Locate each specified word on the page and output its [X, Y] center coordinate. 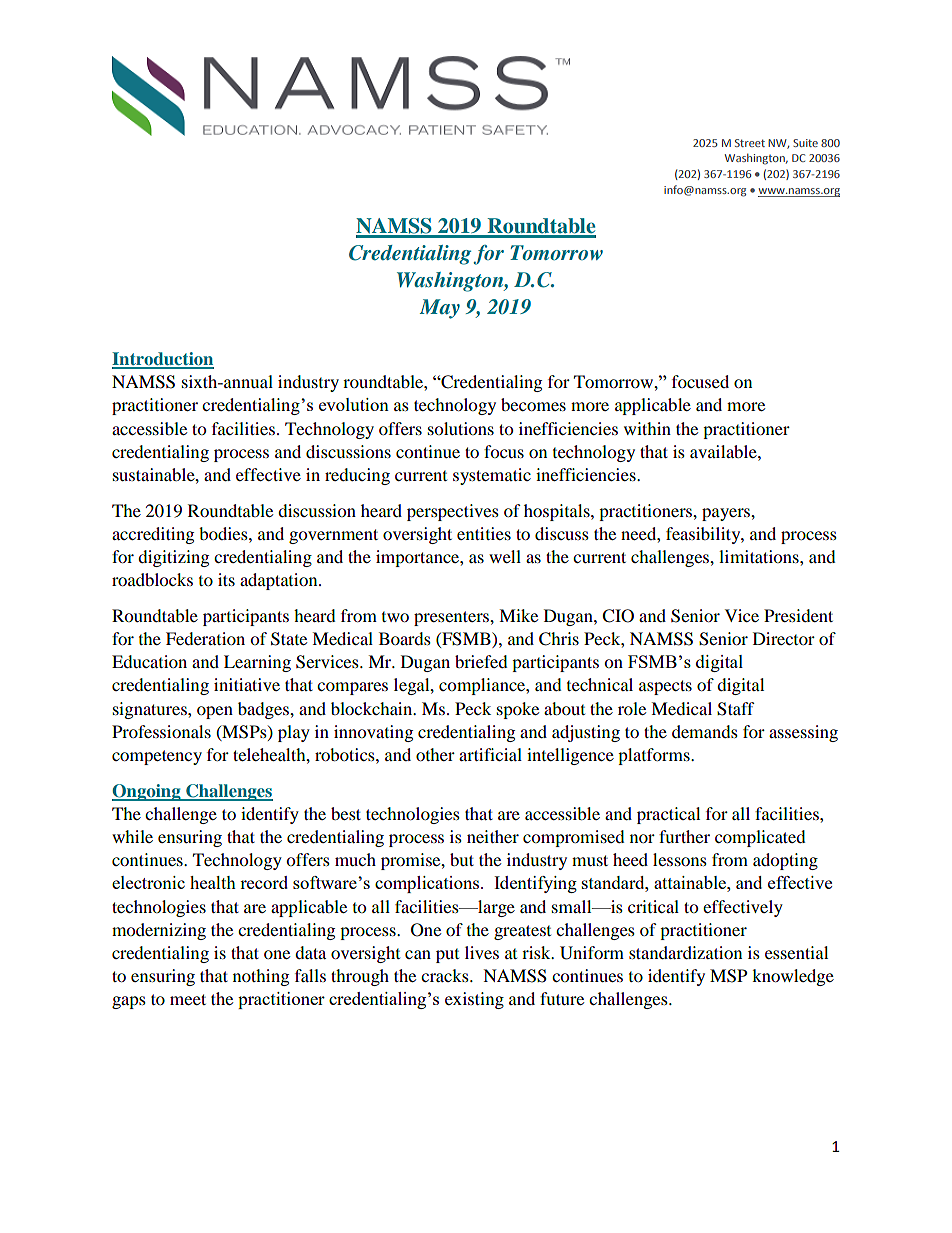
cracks [446, 975]
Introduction [163, 360]
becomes [533, 404]
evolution [354, 404]
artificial [490, 754]
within [647, 428]
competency [157, 757]
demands [705, 731]
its [226, 579]
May [440, 309]
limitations [760, 556]
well [505, 556]
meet [188, 999]
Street [750, 143]
